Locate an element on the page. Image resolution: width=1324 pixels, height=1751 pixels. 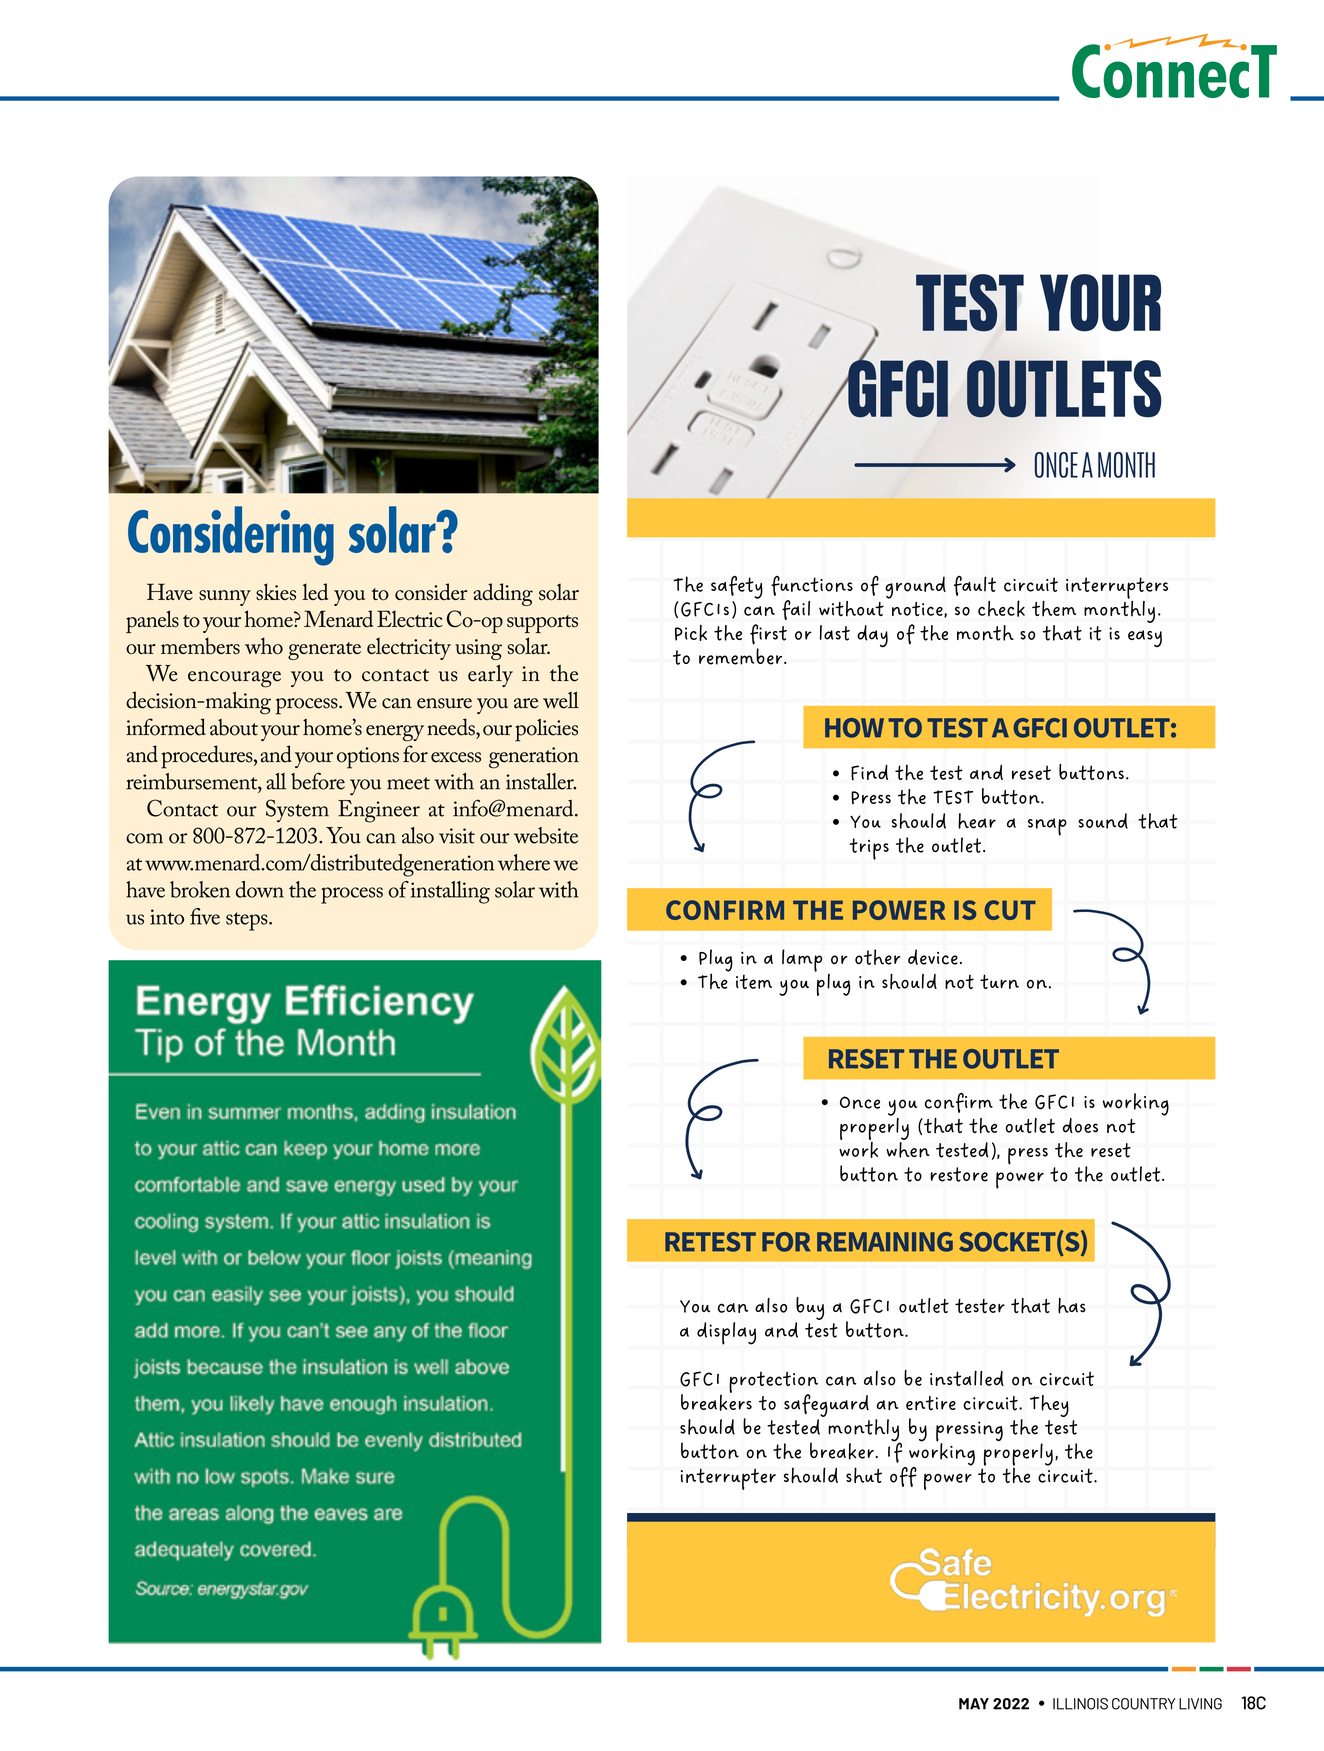
has is located at coordinates (1072, 1306).
